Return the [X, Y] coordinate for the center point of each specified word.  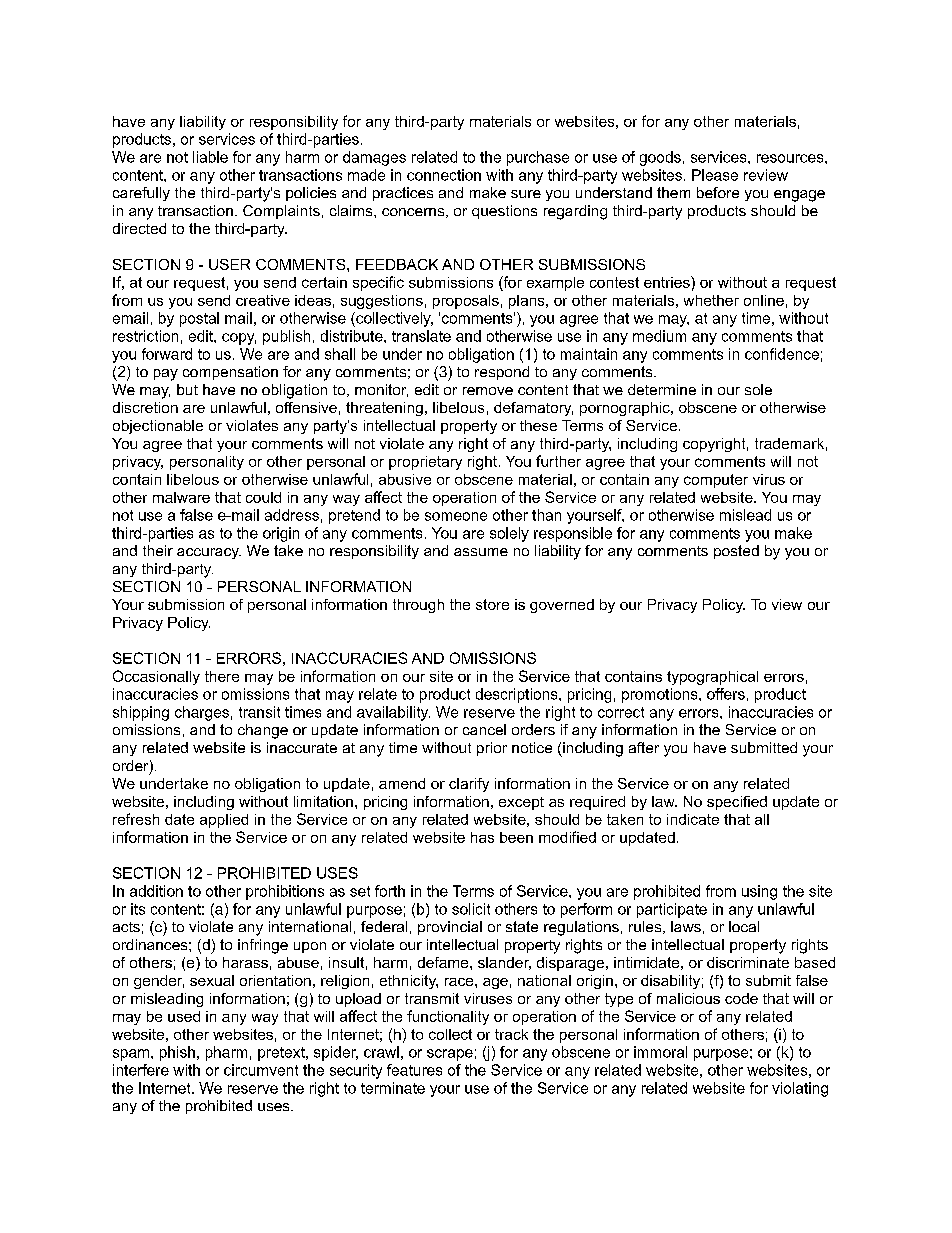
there [222, 676]
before [718, 192]
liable [210, 157]
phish [177, 1053]
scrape [450, 1055]
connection [444, 175]
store [492, 604]
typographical [712, 678]
